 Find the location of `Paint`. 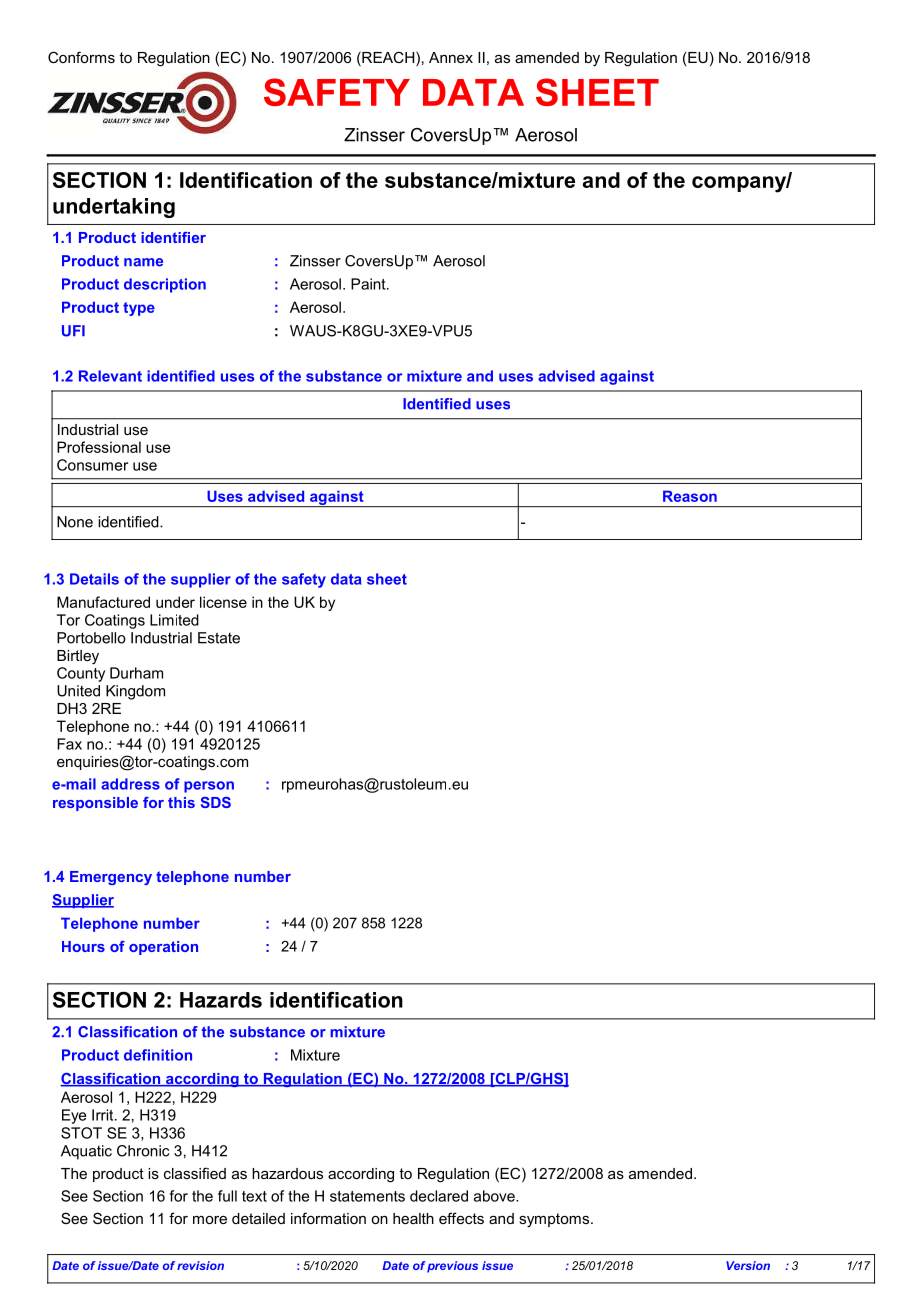

Paint is located at coordinates (369, 284).
